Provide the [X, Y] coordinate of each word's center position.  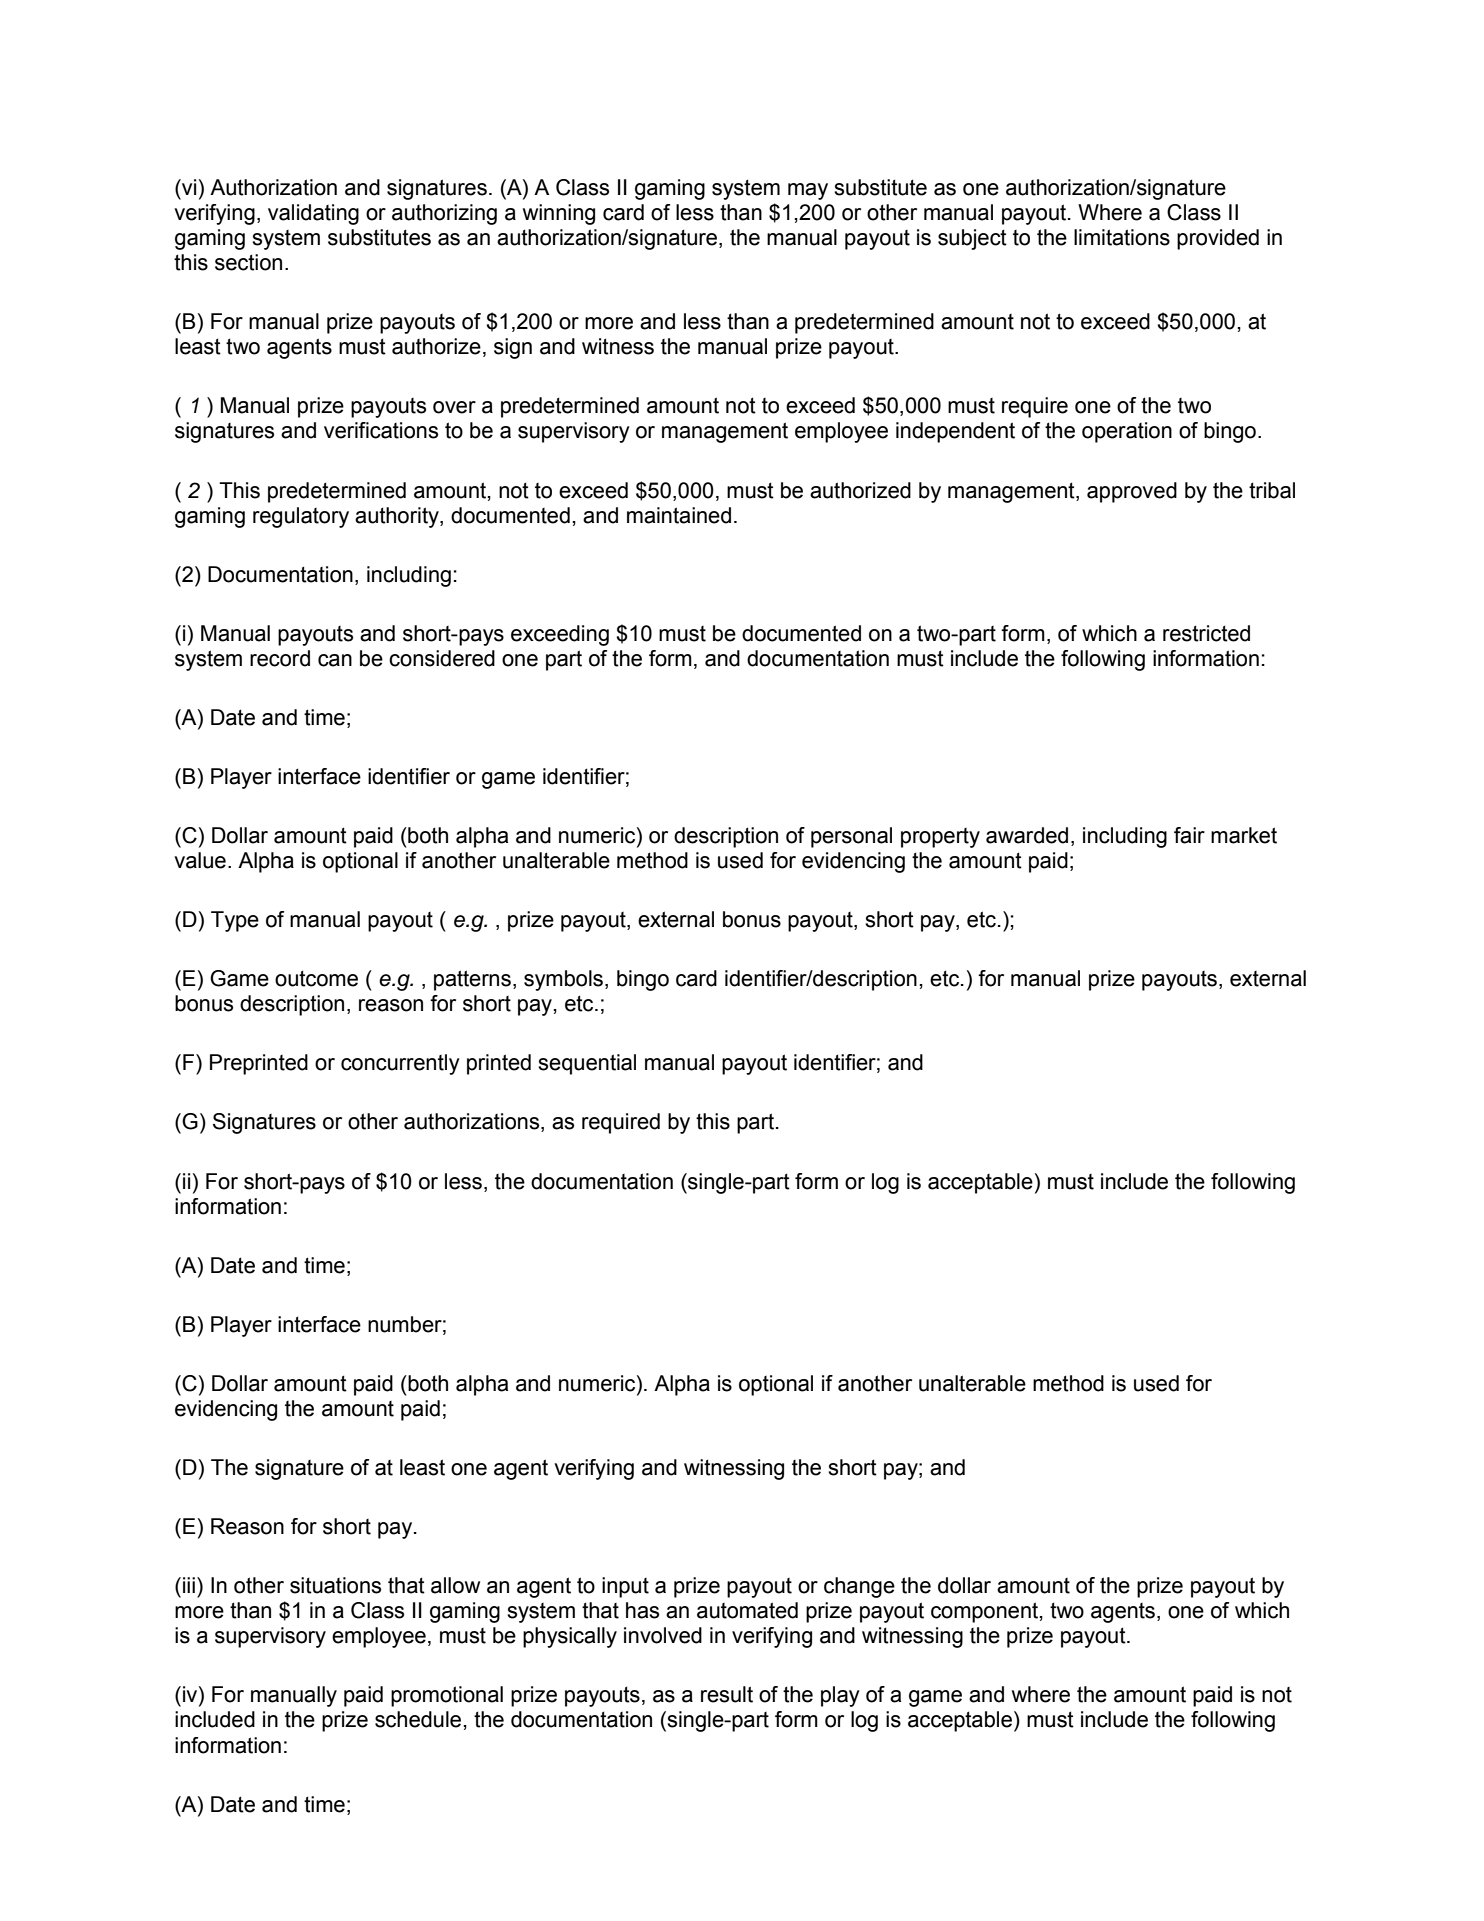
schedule [418, 1719]
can [335, 660]
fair [1189, 835]
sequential [587, 1064]
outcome [316, 978]
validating [313, 214]
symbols [563, 980]
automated [747, 1610]
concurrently [400, 1064]
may [808, 191]
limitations [1122, 237]
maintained [679, 515]
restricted [1206, 633]
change [859, 1587]
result [727, 1694]
